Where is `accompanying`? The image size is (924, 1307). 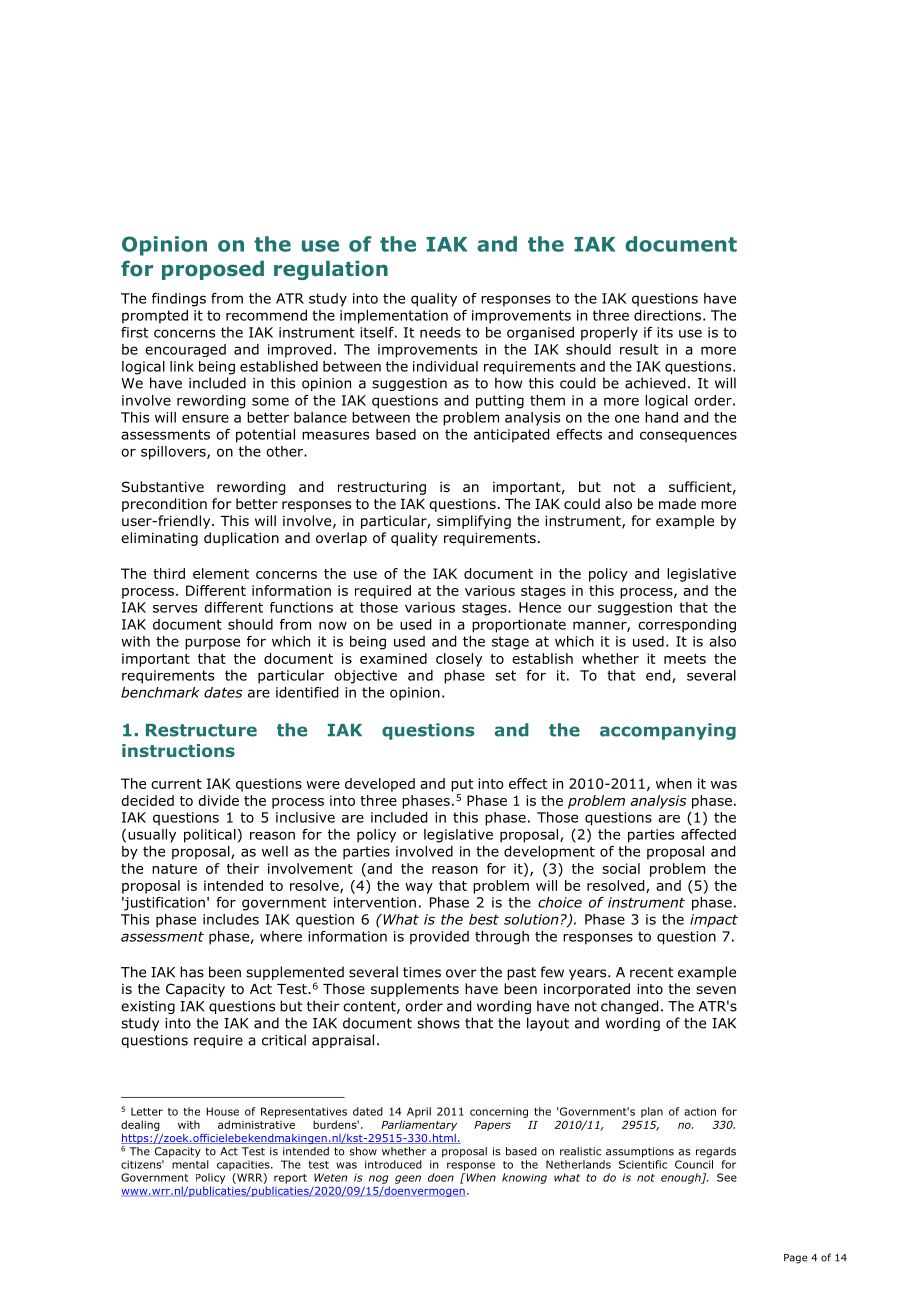 accompanying is located at coordinates (668, 731).
